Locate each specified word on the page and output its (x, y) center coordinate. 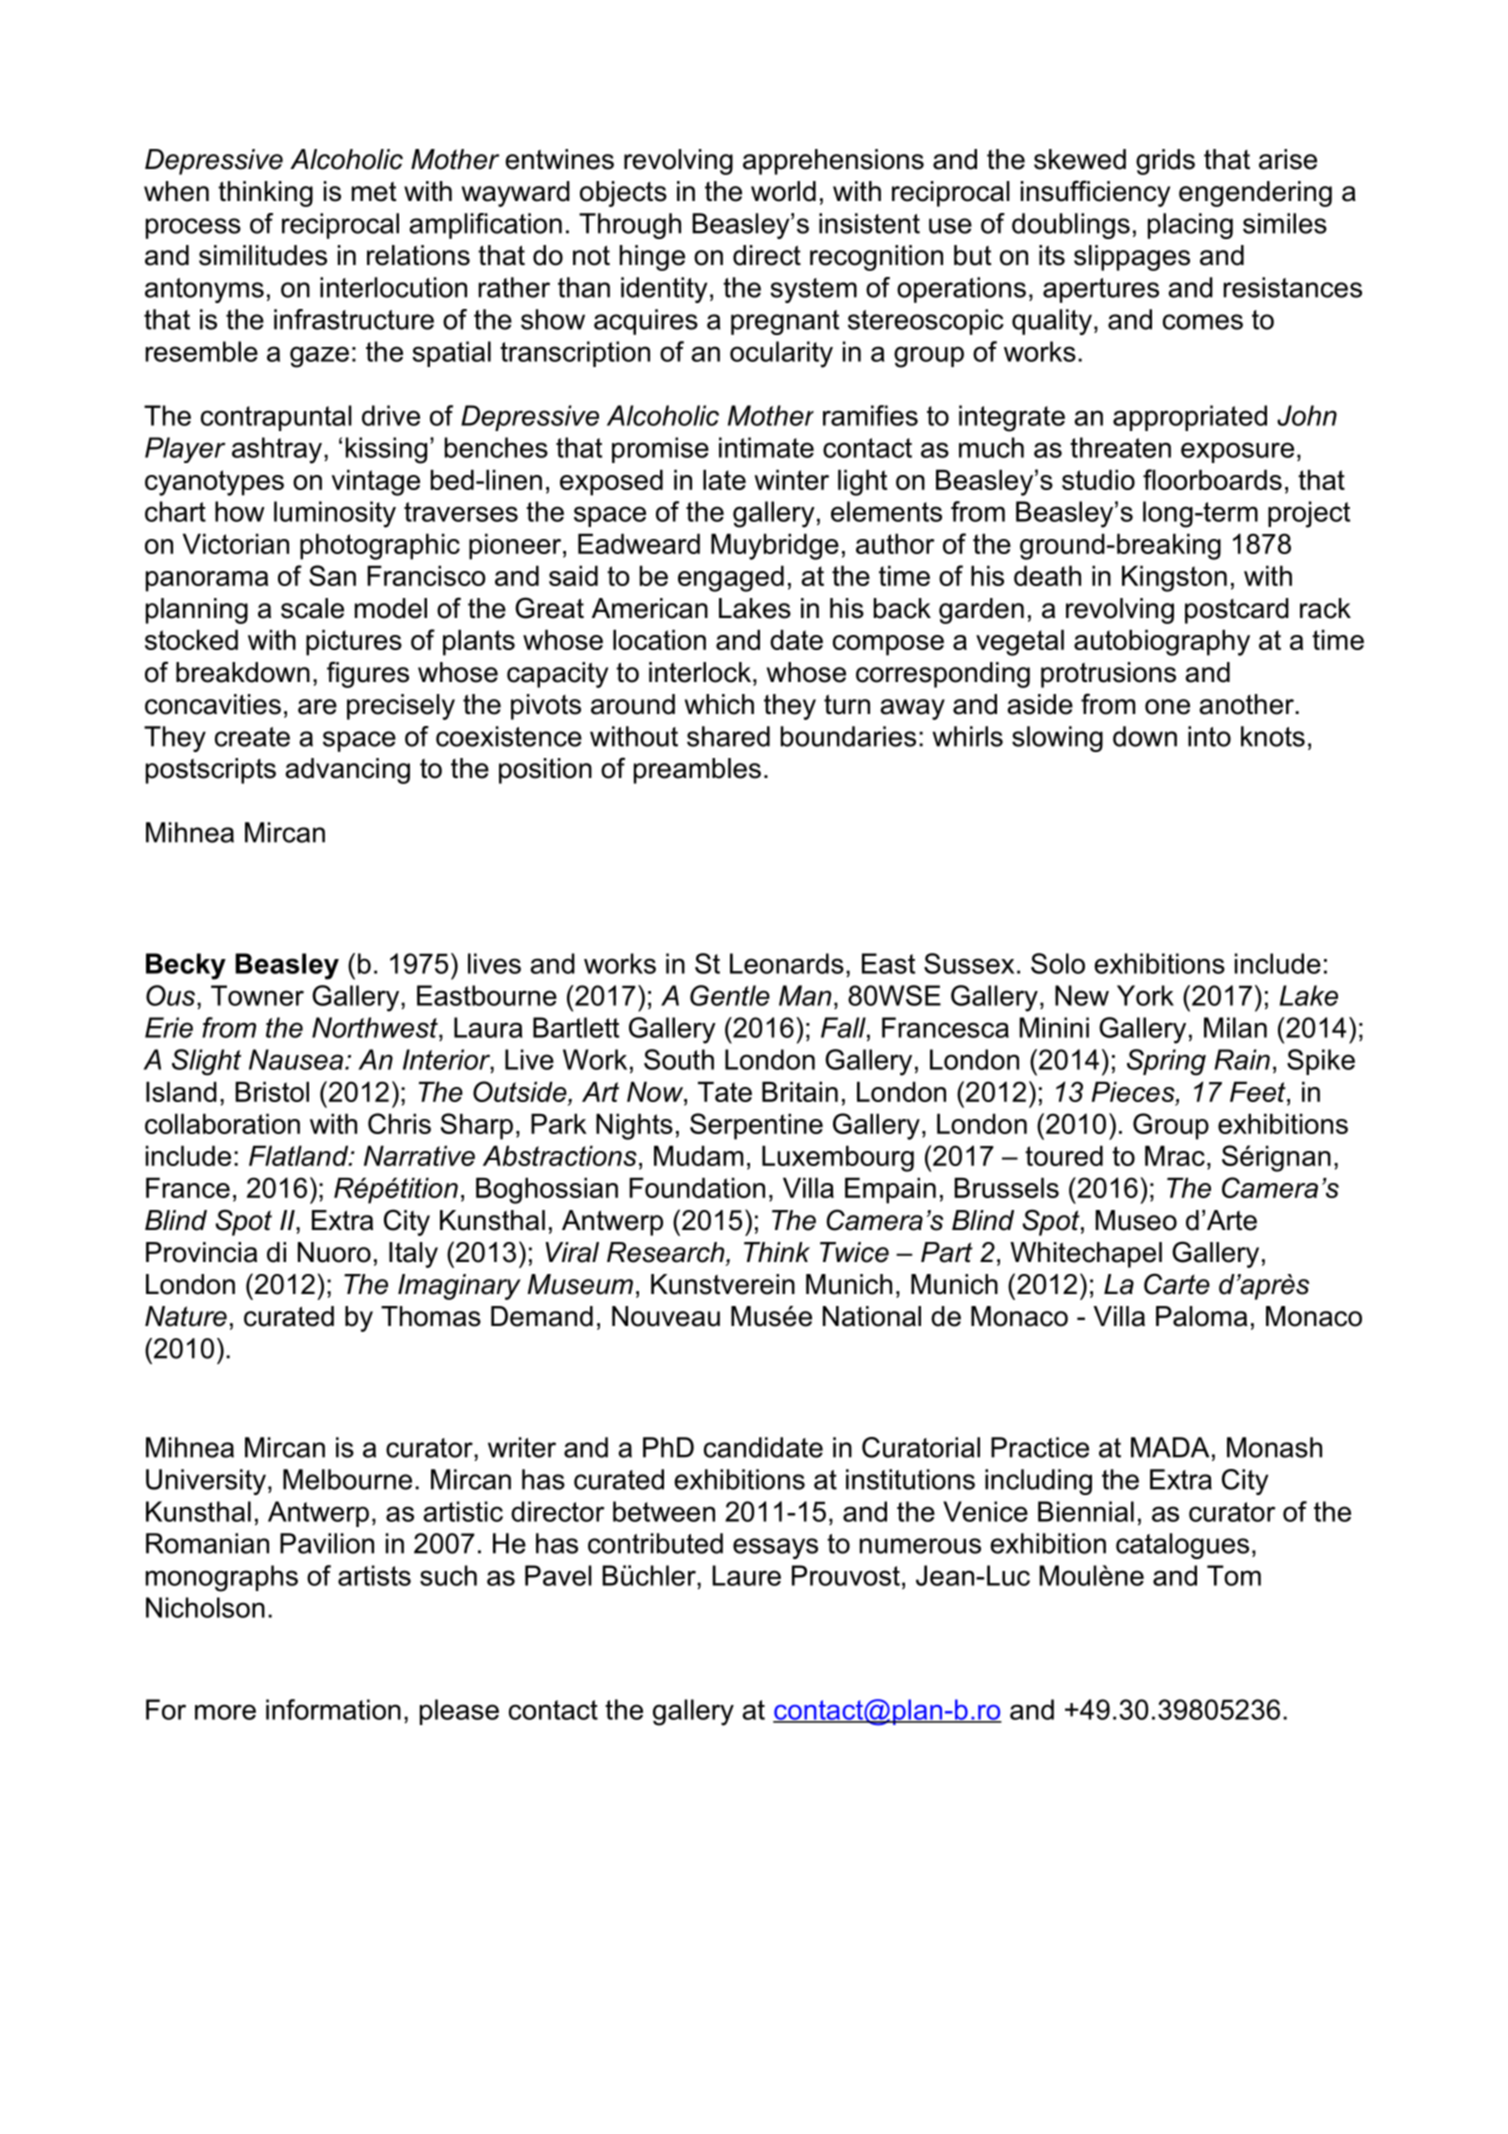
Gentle (730, 995)
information (333, 1709)
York (1145, 995)
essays (775, 1548)
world (783, 191)
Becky (186, 966)
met (374, 192)
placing (1190, 226)
